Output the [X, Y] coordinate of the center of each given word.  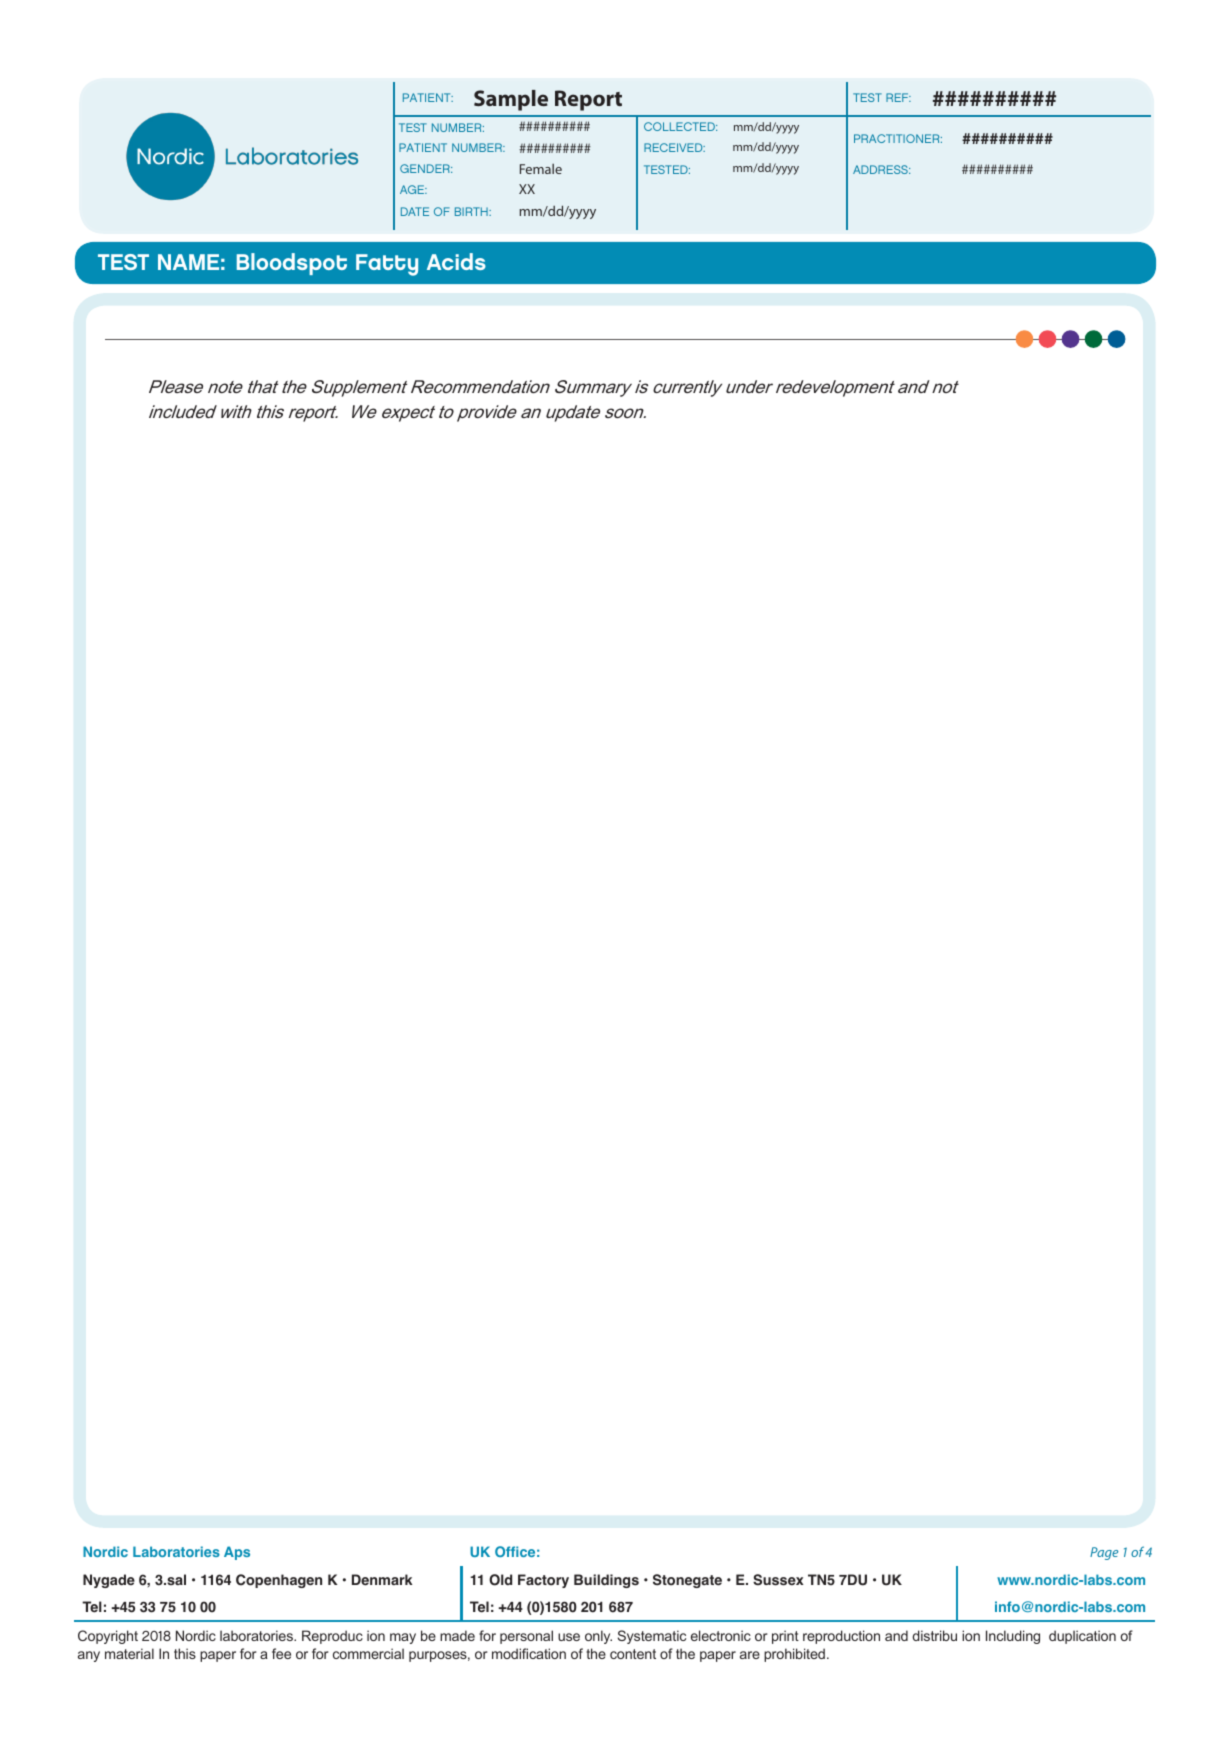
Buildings [606, 1581]
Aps [237, 1553]
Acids [456, 261]
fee [281, 1653]
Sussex [778, 1580]
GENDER [426, 168]
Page [1104, 1553]
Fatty [387, 265]
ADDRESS [881, 169]
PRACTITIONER [898, 138]
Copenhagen [279, 1581]
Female [541, 169]
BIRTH [472, 211]
